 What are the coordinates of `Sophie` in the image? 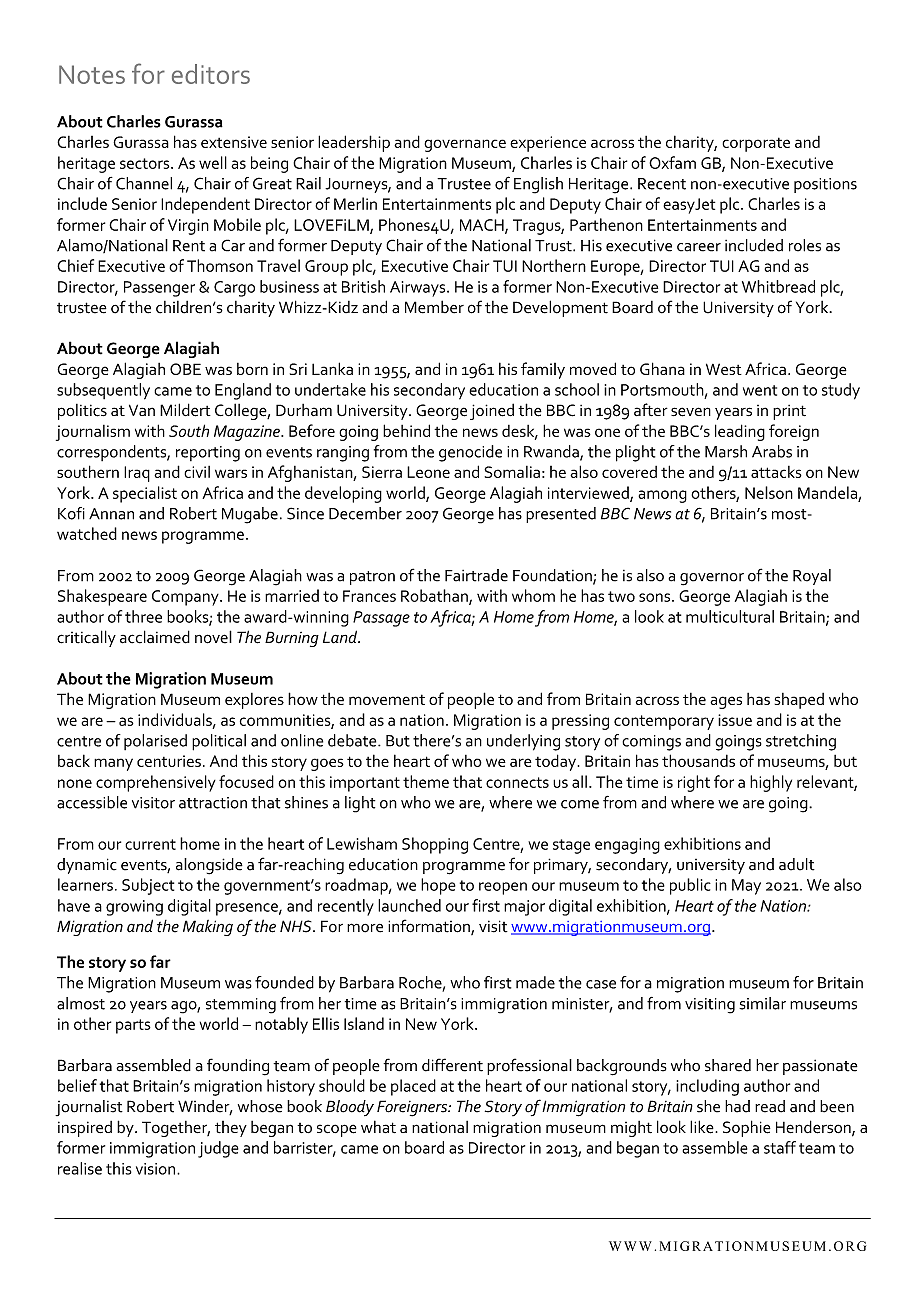 It's located at (747, 1128).
